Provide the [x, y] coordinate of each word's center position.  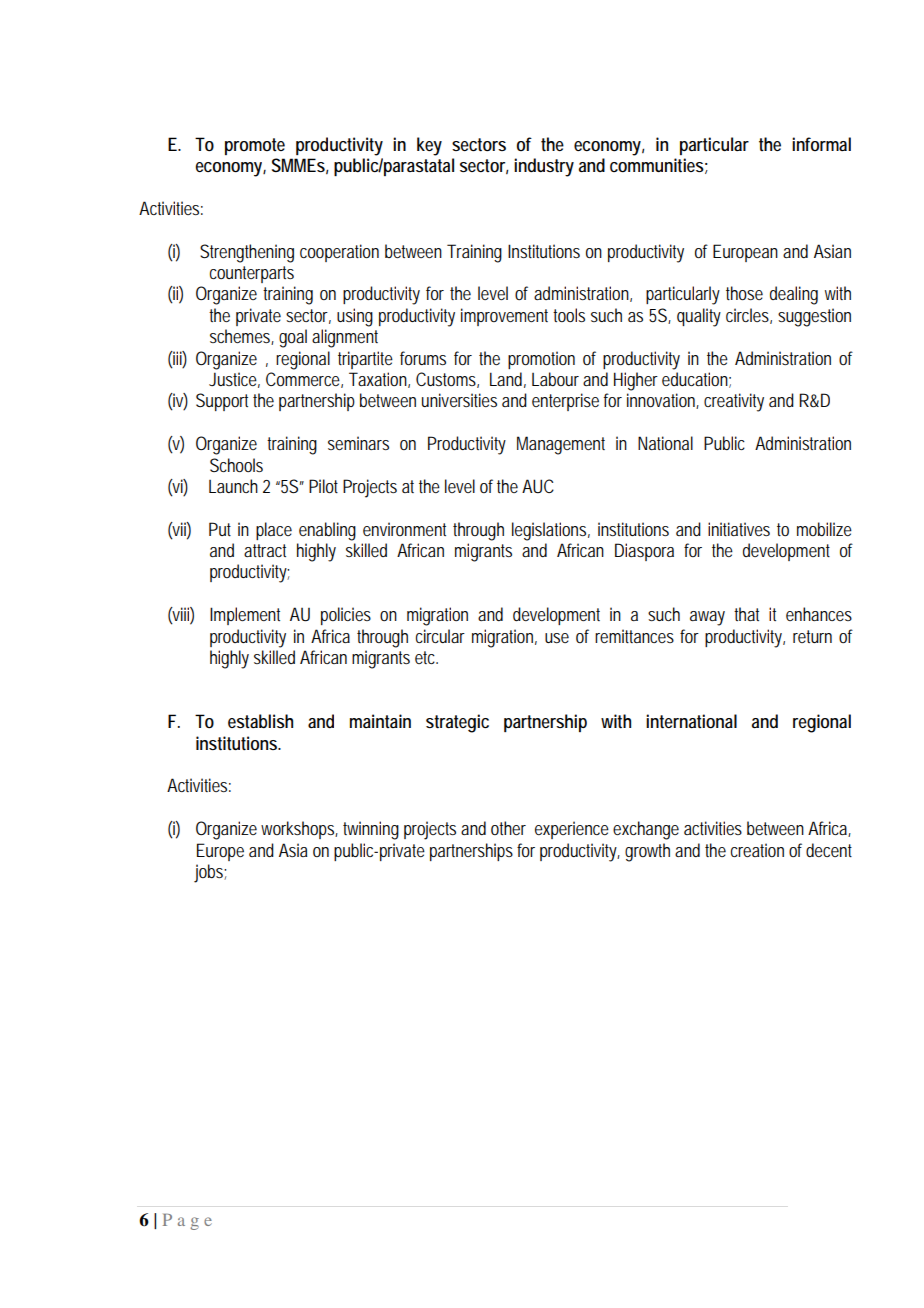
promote [255, 146]
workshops [299, 830]
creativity [734, 402]
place [274, 531]
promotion [541, 360]
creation [757, 850]
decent [829, 850]
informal [821, 144]
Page [187, 1222]
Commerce [304, 380]
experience [572, 830]
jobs [210, 873]
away [707, 618]
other [508, 828]
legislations [551, 531]
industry [544, 167]
